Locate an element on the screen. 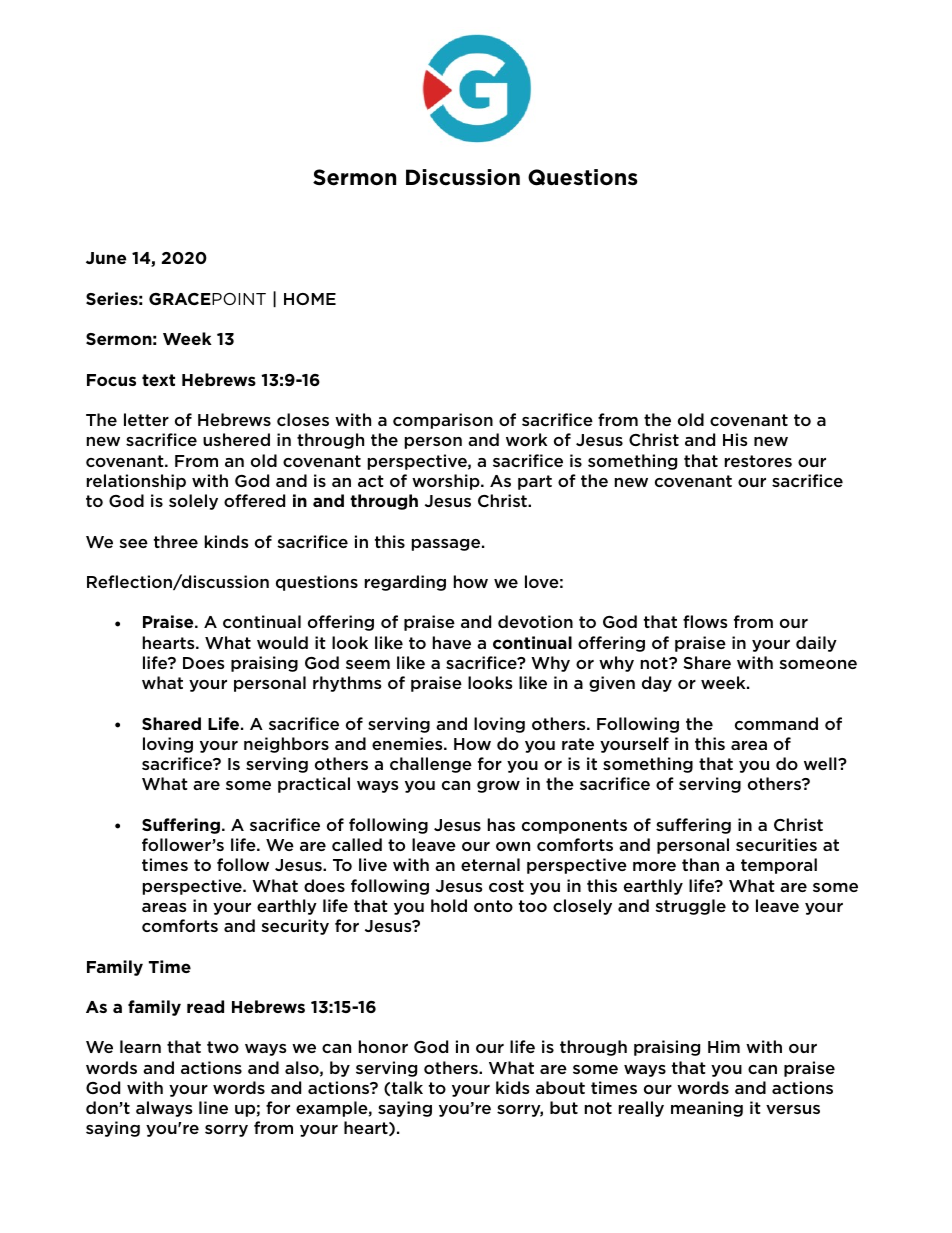 The image size is (952, 1233). meaning is located at coordinates (707, 1109).
